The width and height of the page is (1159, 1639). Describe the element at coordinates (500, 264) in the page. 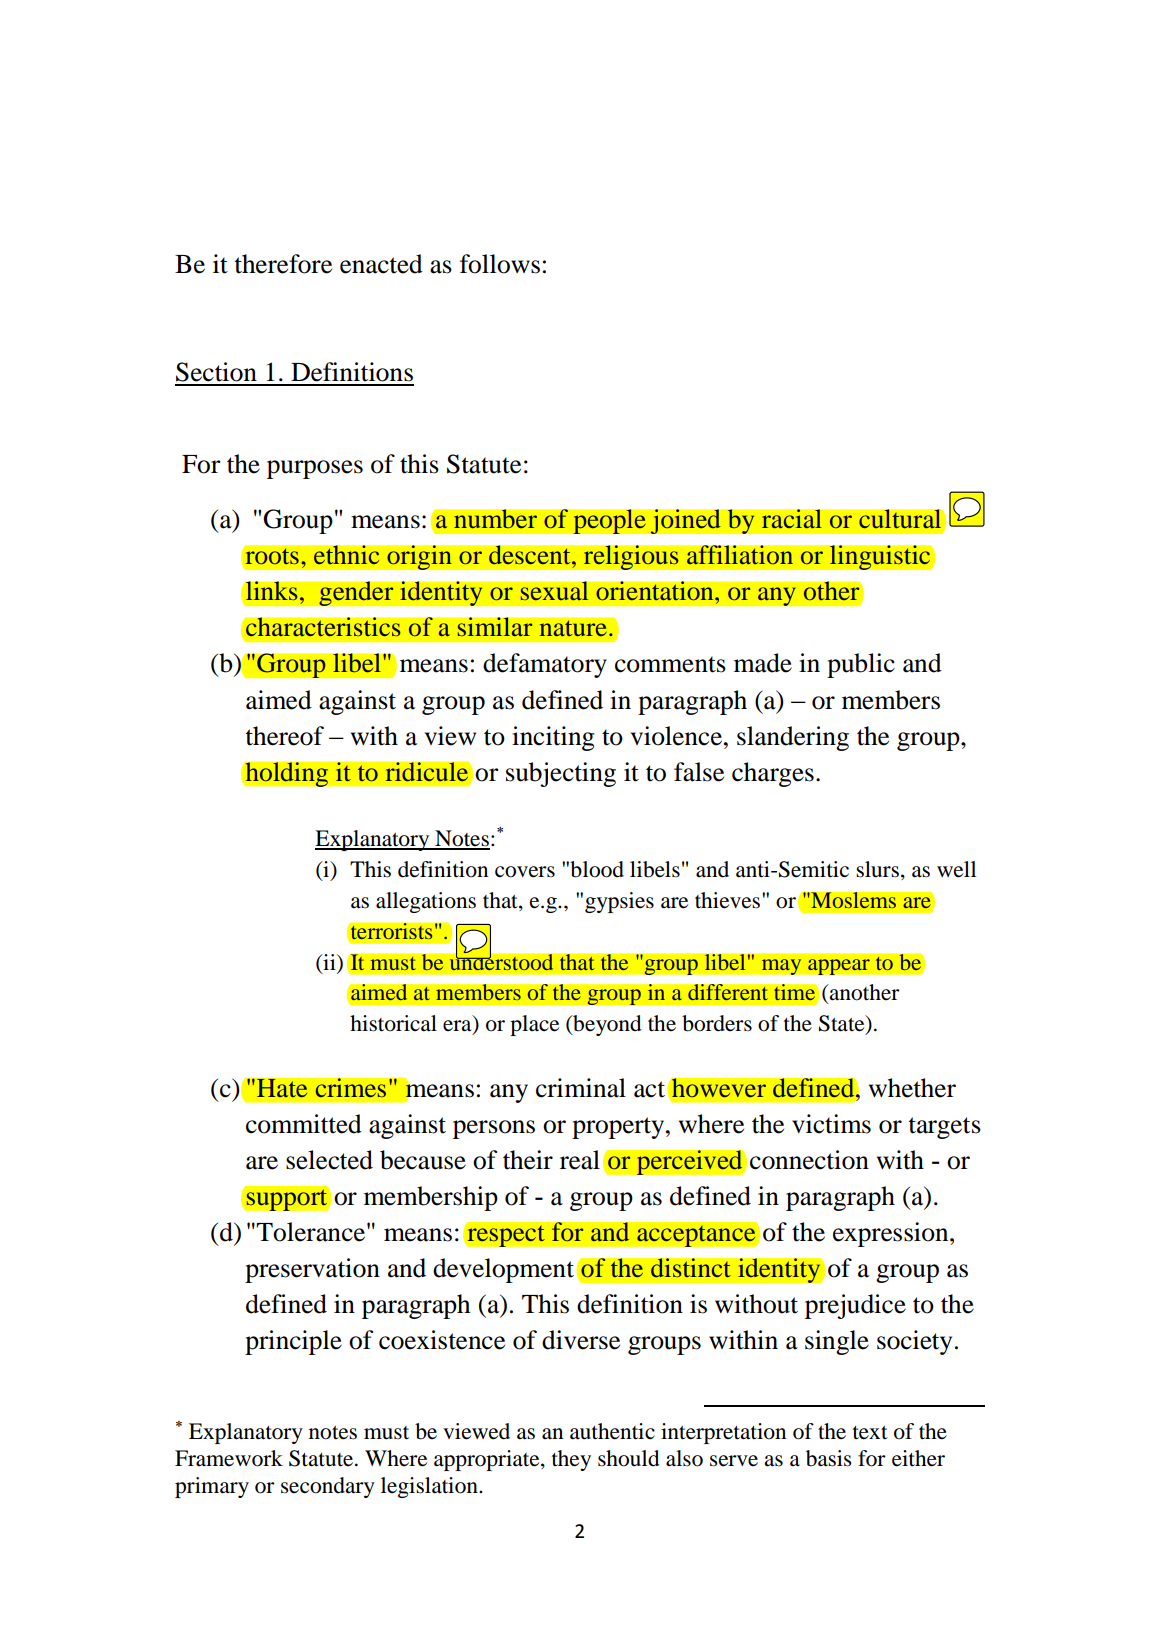

I see `follows` at that location.
